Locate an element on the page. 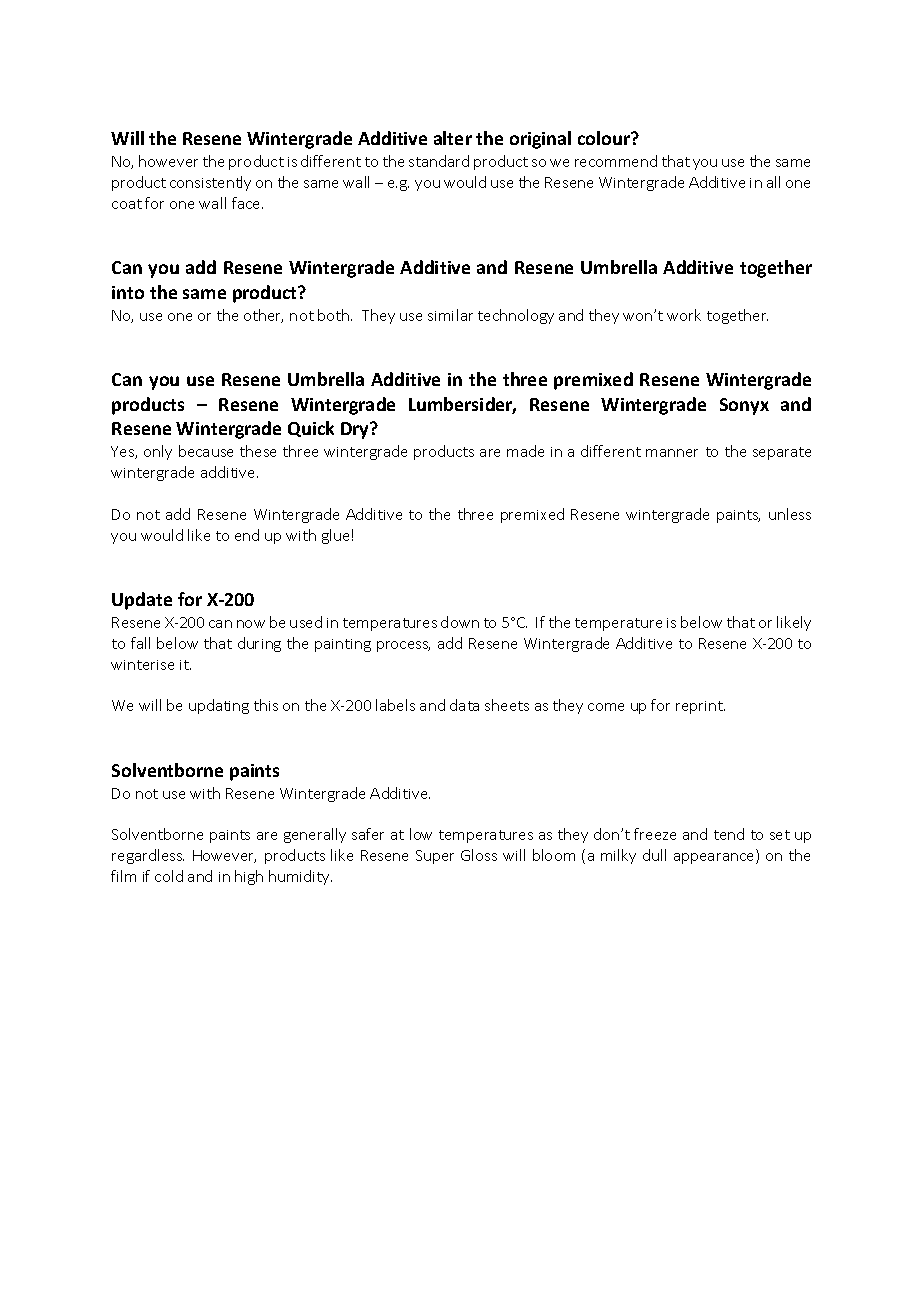  Dry is located at coordinates (356, 430).
